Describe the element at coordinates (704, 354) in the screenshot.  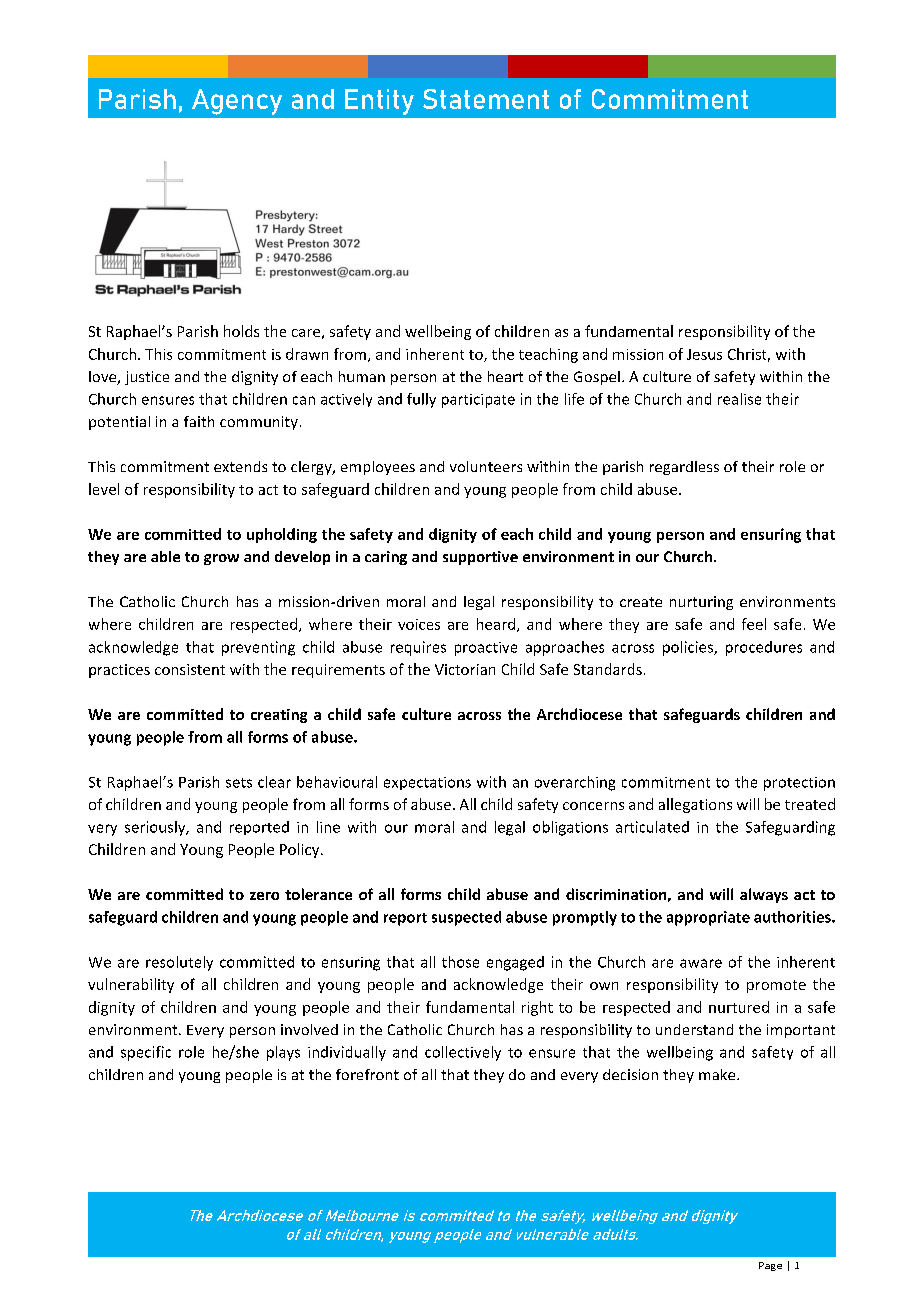
I see `Jesus` at that location.
